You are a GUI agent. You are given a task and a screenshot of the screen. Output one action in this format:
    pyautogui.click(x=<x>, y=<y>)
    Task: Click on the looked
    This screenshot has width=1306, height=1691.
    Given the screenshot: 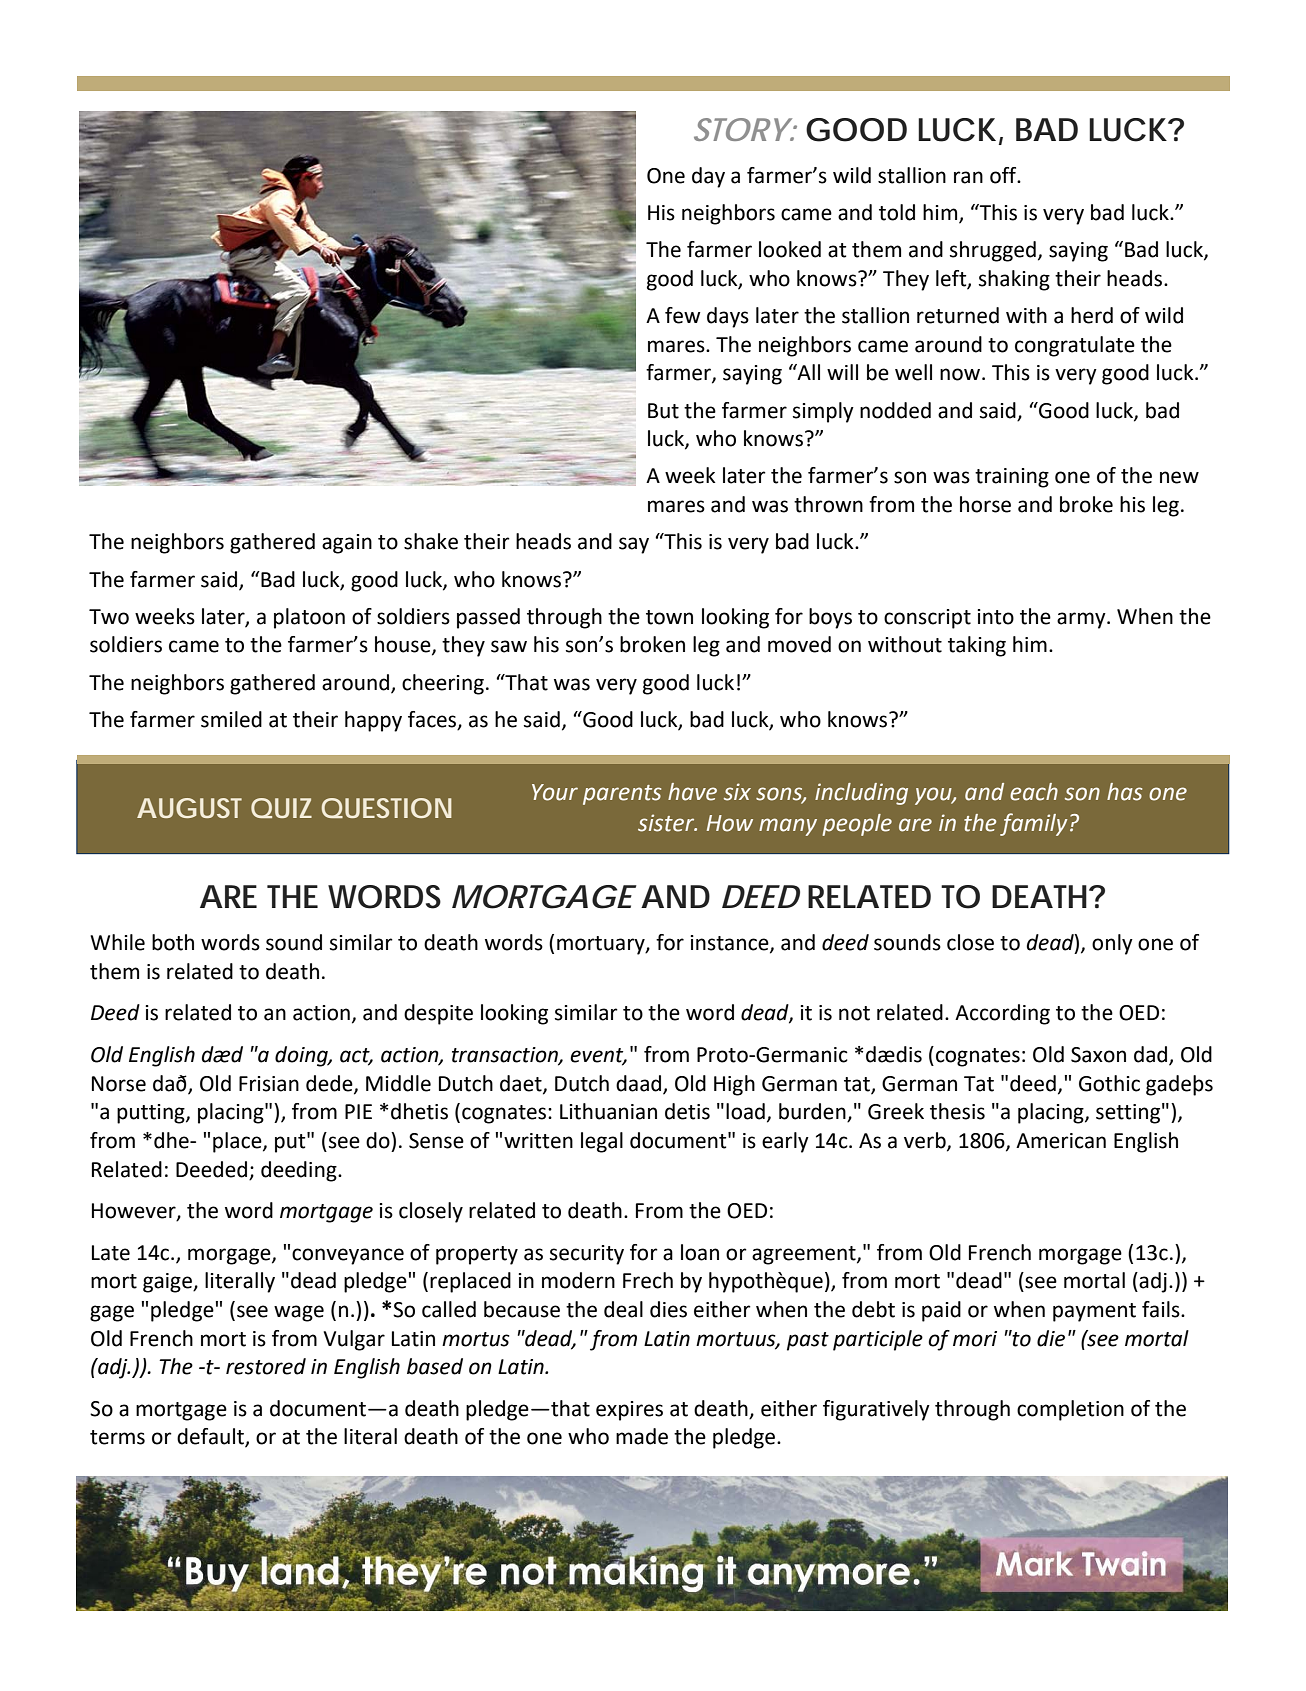 What is the action you would take?
    pyautogui.click(x=790, y=249)
